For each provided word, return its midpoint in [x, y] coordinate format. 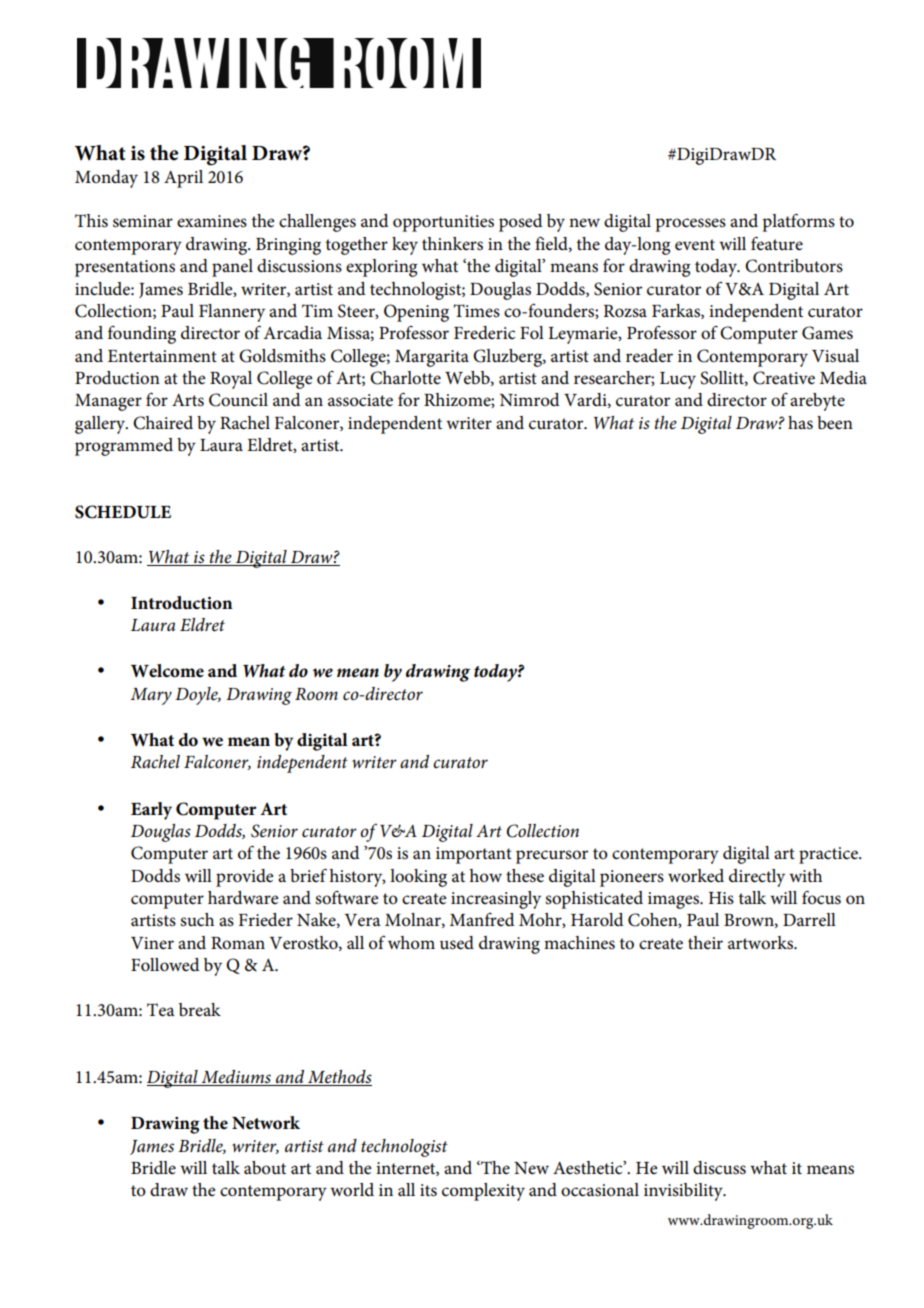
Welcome [167, 671]
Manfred [482, 919]
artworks [761, 943]
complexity [483, 1192]
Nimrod [530, 399]
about [265, 1167]
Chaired [163, 423]
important [474, 855]
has [800, 423]
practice [829, 855]
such [197, 919]
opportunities [443, 223]
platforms [798, 222]
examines [212, 221]
